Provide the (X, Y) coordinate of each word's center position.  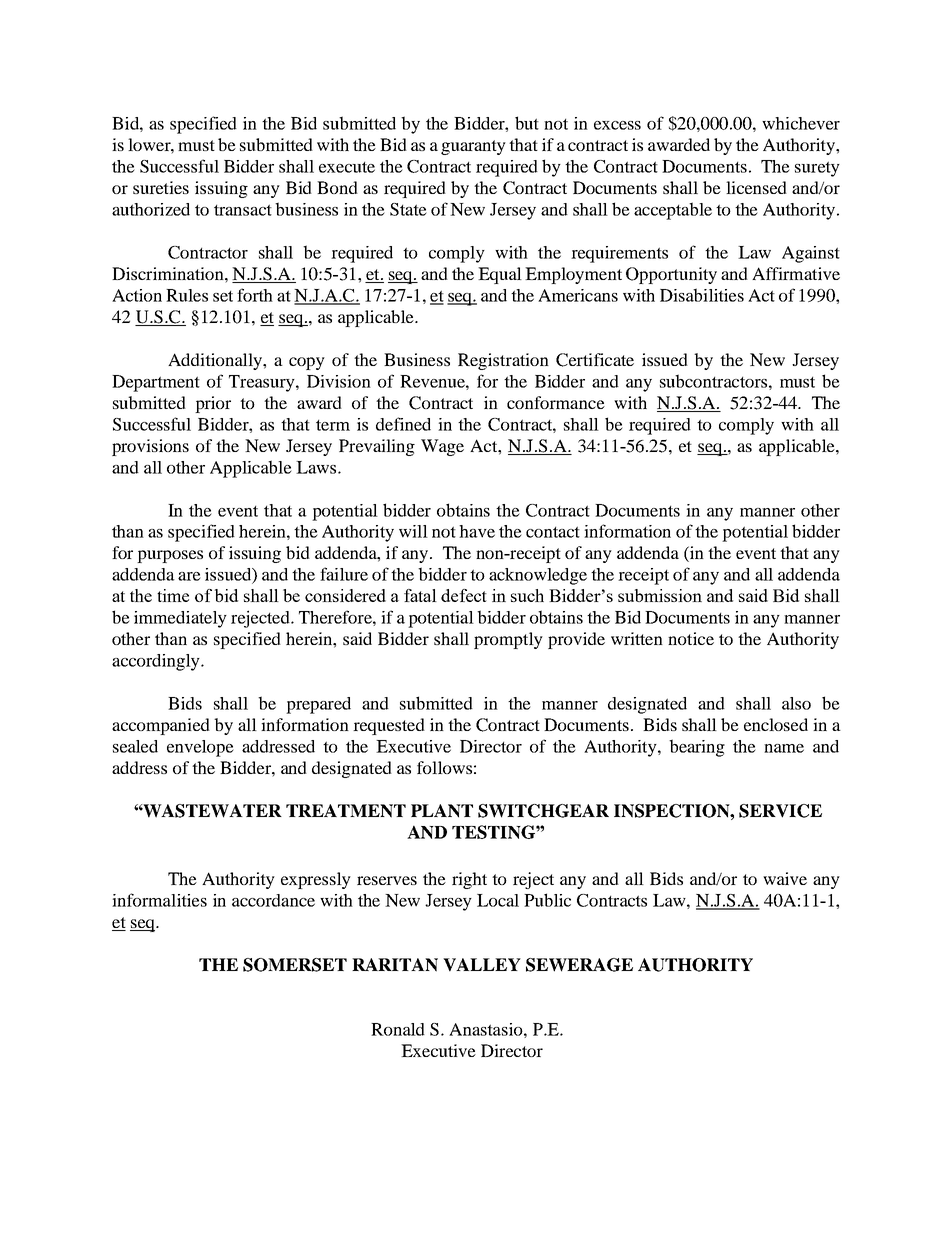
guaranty (473, 147)
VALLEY (482, 965)
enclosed (776, 724)
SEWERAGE (579, 965)
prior (213, 404)
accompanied (161, 726)
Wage (442, 447)
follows (444, 767)
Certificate (595, 360)
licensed (756, 187)
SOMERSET (295, 965)
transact (243, 210)
